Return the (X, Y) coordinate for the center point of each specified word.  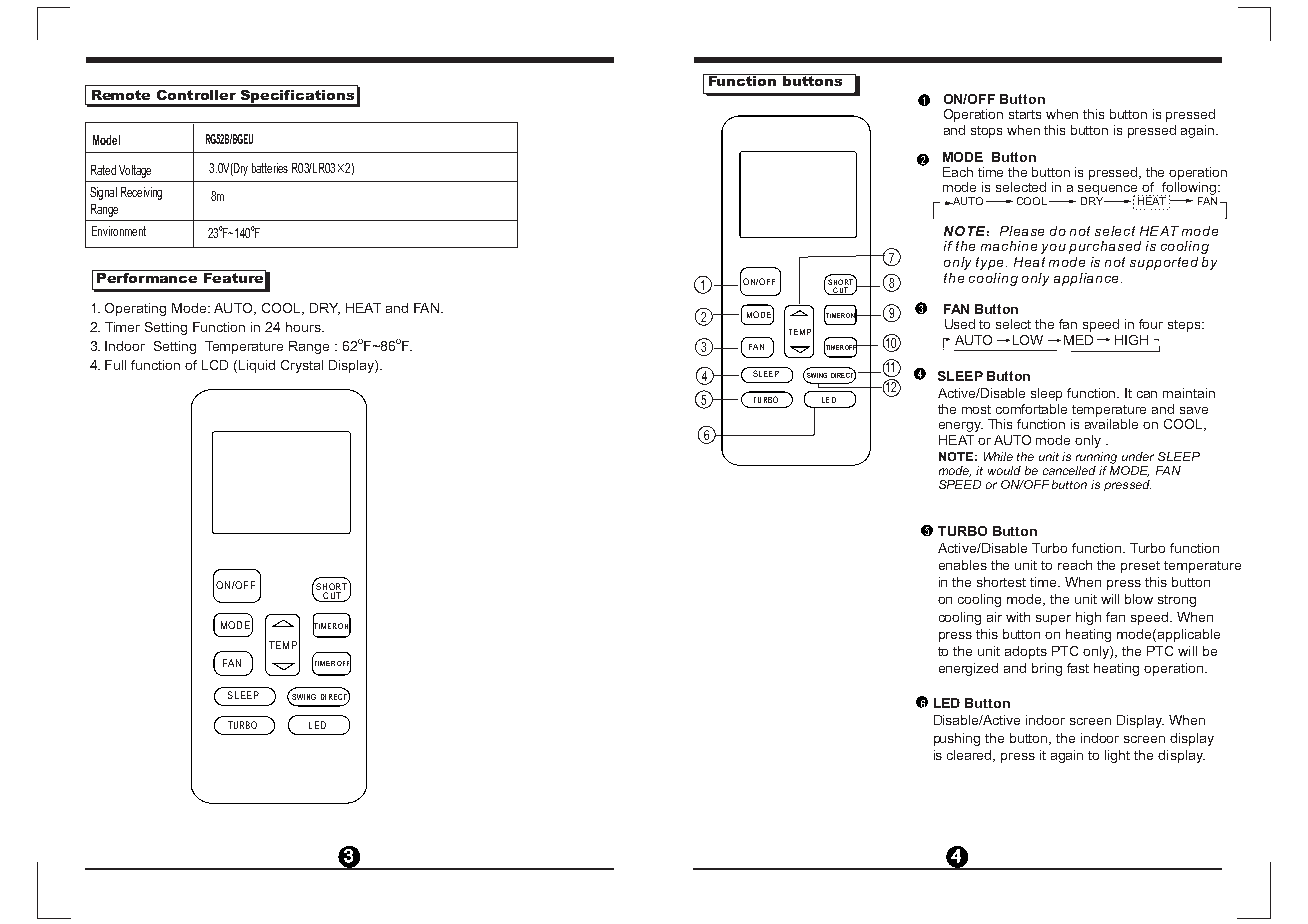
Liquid (257, 366)
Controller (196, 95)
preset (1140, 567)
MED (1078, 340)
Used (960, 324)
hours (304, 327)
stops (986, 132)
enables (963, 565)
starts (1025, 114)
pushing (957, 739)
